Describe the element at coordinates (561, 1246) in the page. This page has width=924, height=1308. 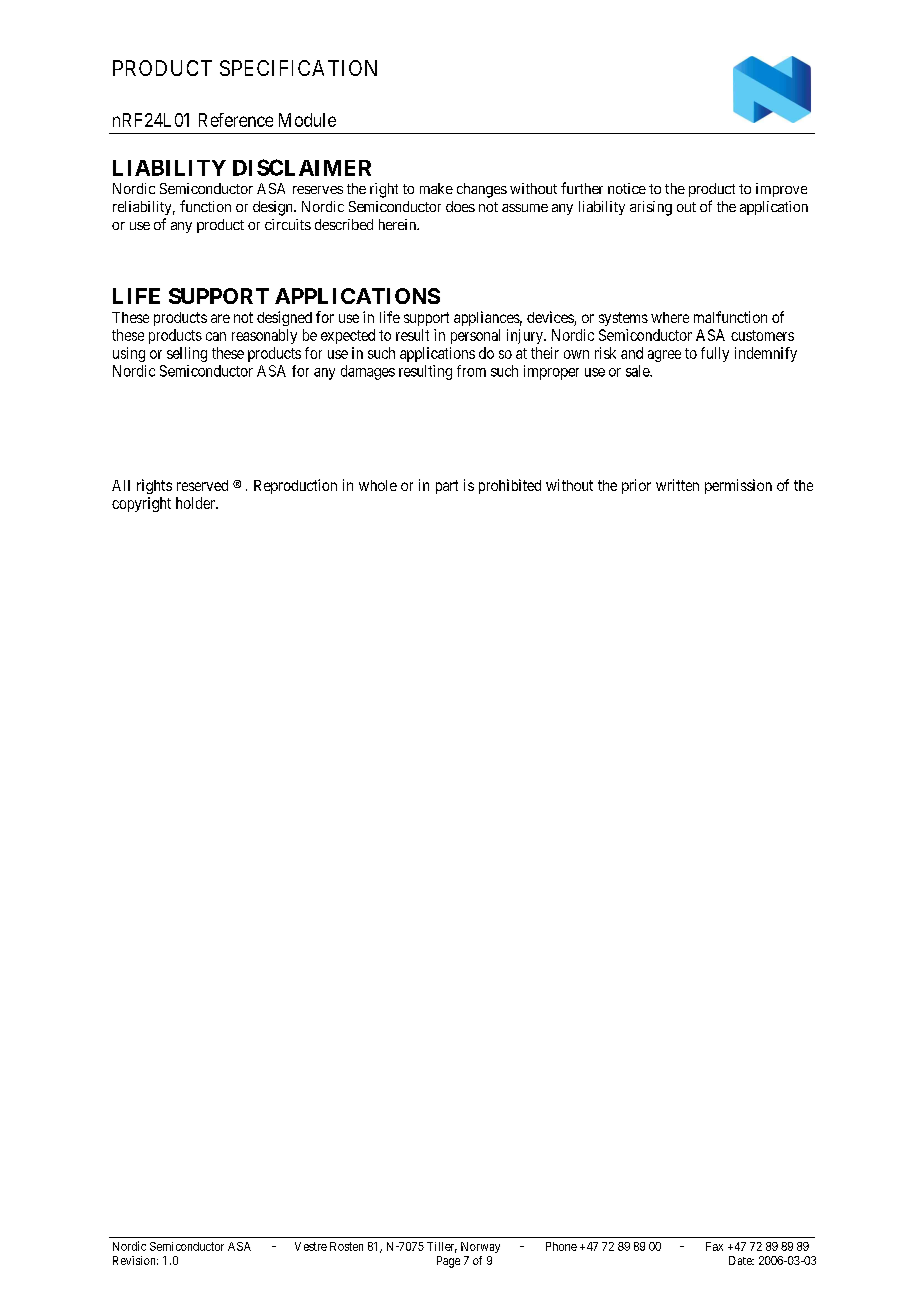
I see `Phone` at that location.
